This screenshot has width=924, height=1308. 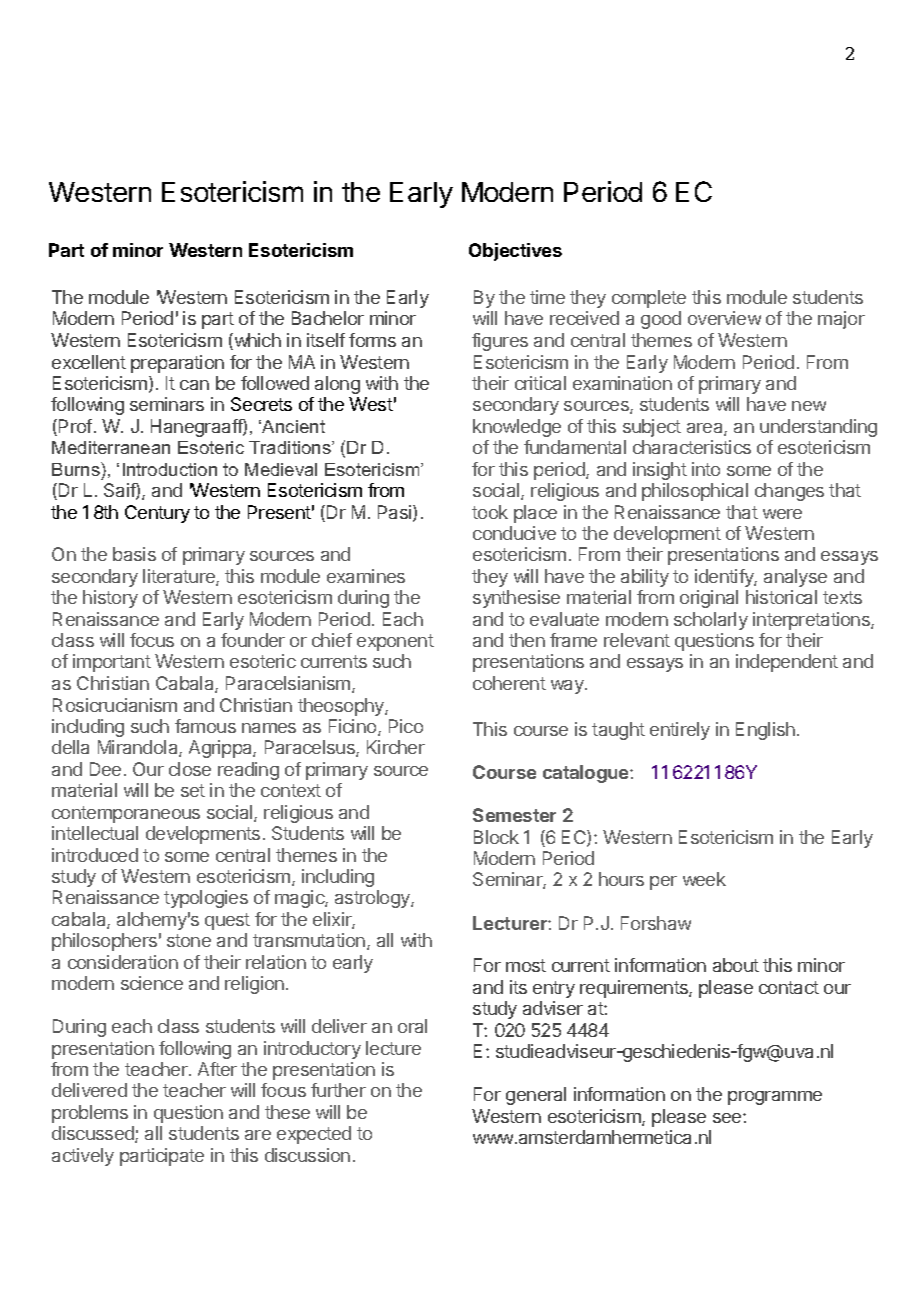 What do you see at coordinates (94, 1134) in the screenshot?
I see `discussed` at bounding box center [94, 1134].
